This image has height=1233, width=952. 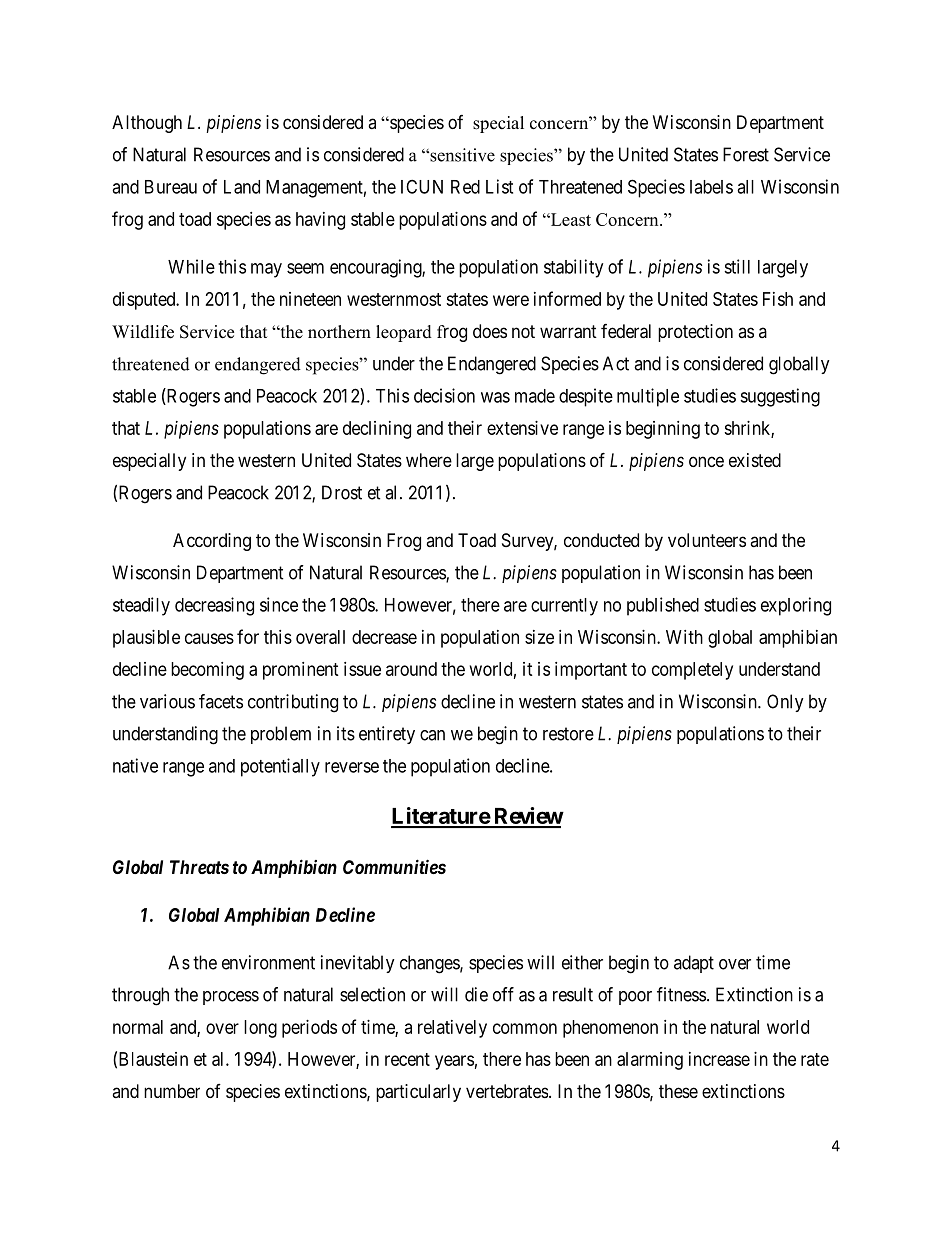 What do you see at coordinates (212, 542) in the image?
I see `According` at bounding box center [212, 542].
